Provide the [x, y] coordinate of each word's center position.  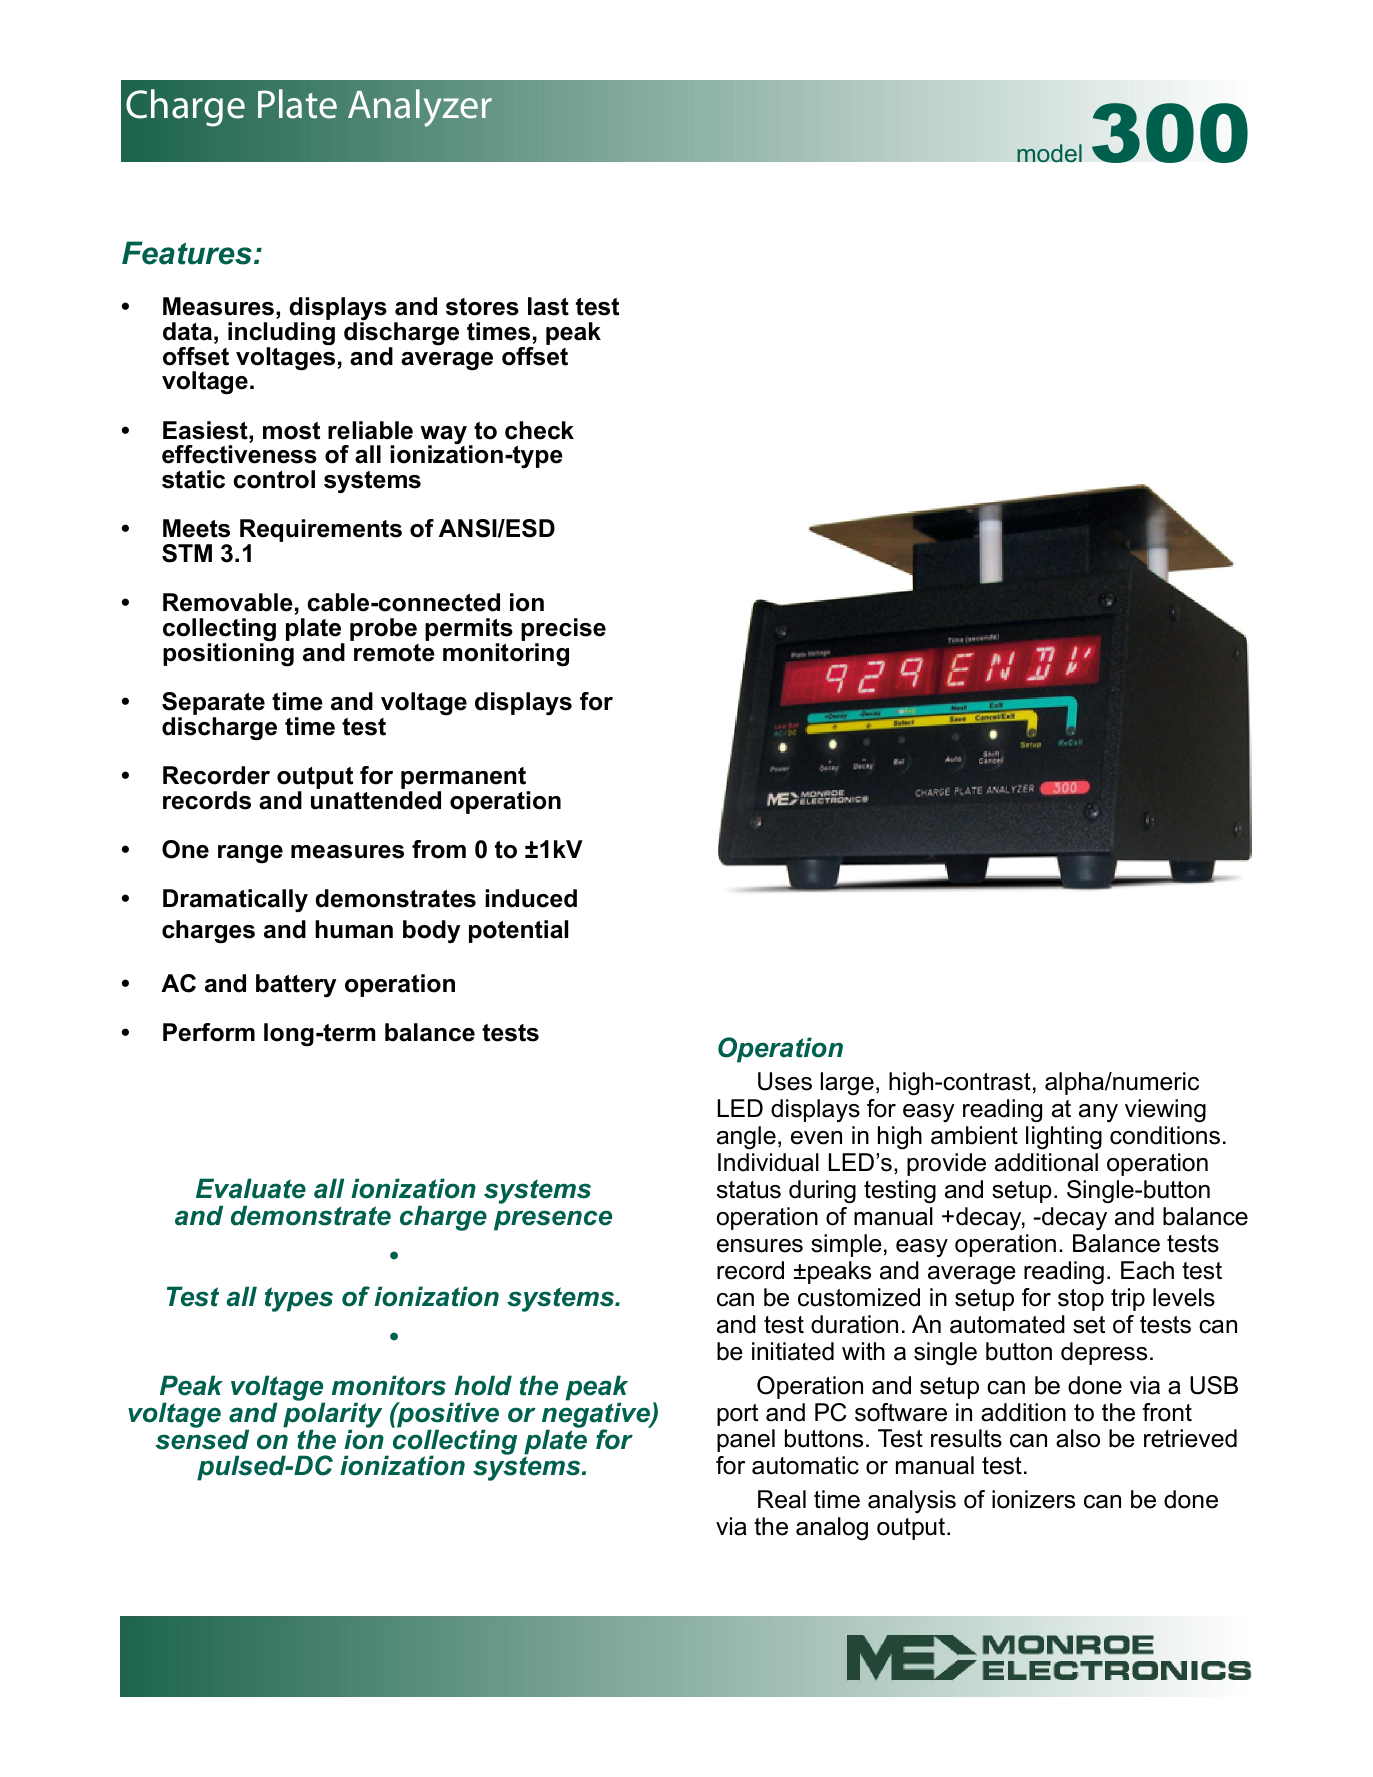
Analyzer [420, 108]
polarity [332, 1415]
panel [746, 1440]
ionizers [1033, 1499]
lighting [1064, 1138]
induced [531, 898]
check [539, 430]
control [274, 479]
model [1049, 153]
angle [746, 1138]
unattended [376, 800]
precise [563, 631]
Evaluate [251, 1188]
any [1098, 1113]
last [548, 306]
